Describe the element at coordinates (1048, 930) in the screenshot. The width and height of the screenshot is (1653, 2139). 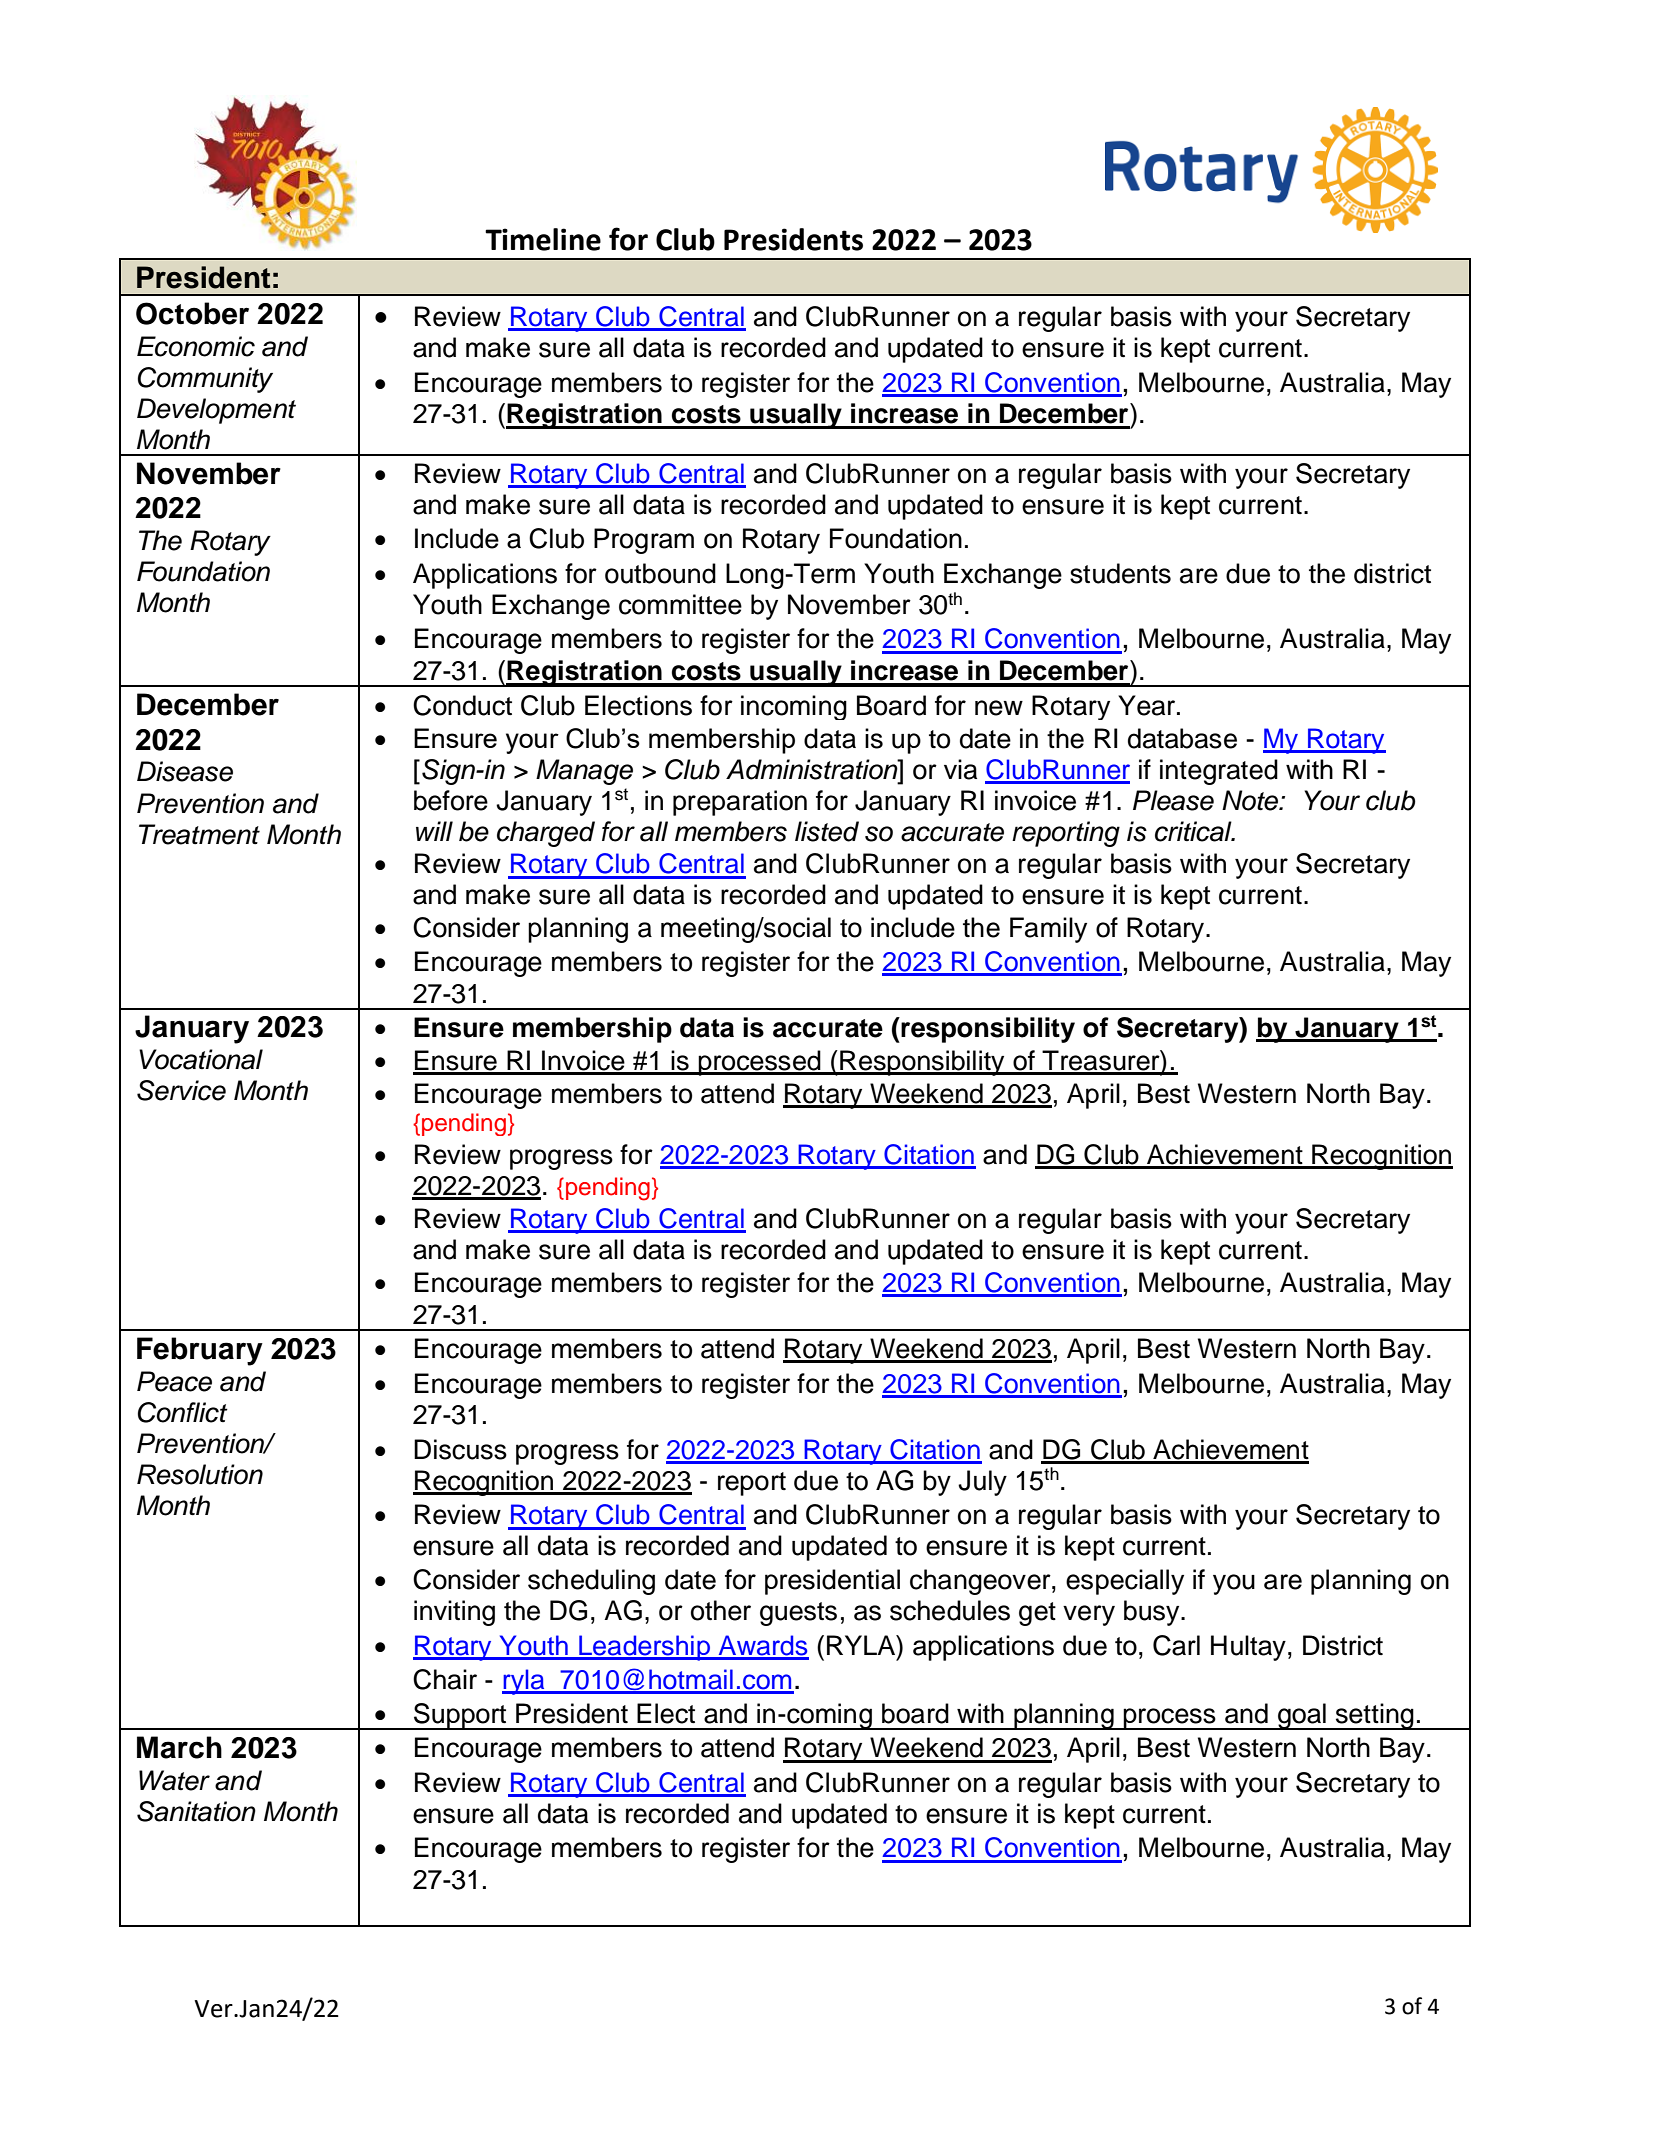
I see `Family` at that location.
